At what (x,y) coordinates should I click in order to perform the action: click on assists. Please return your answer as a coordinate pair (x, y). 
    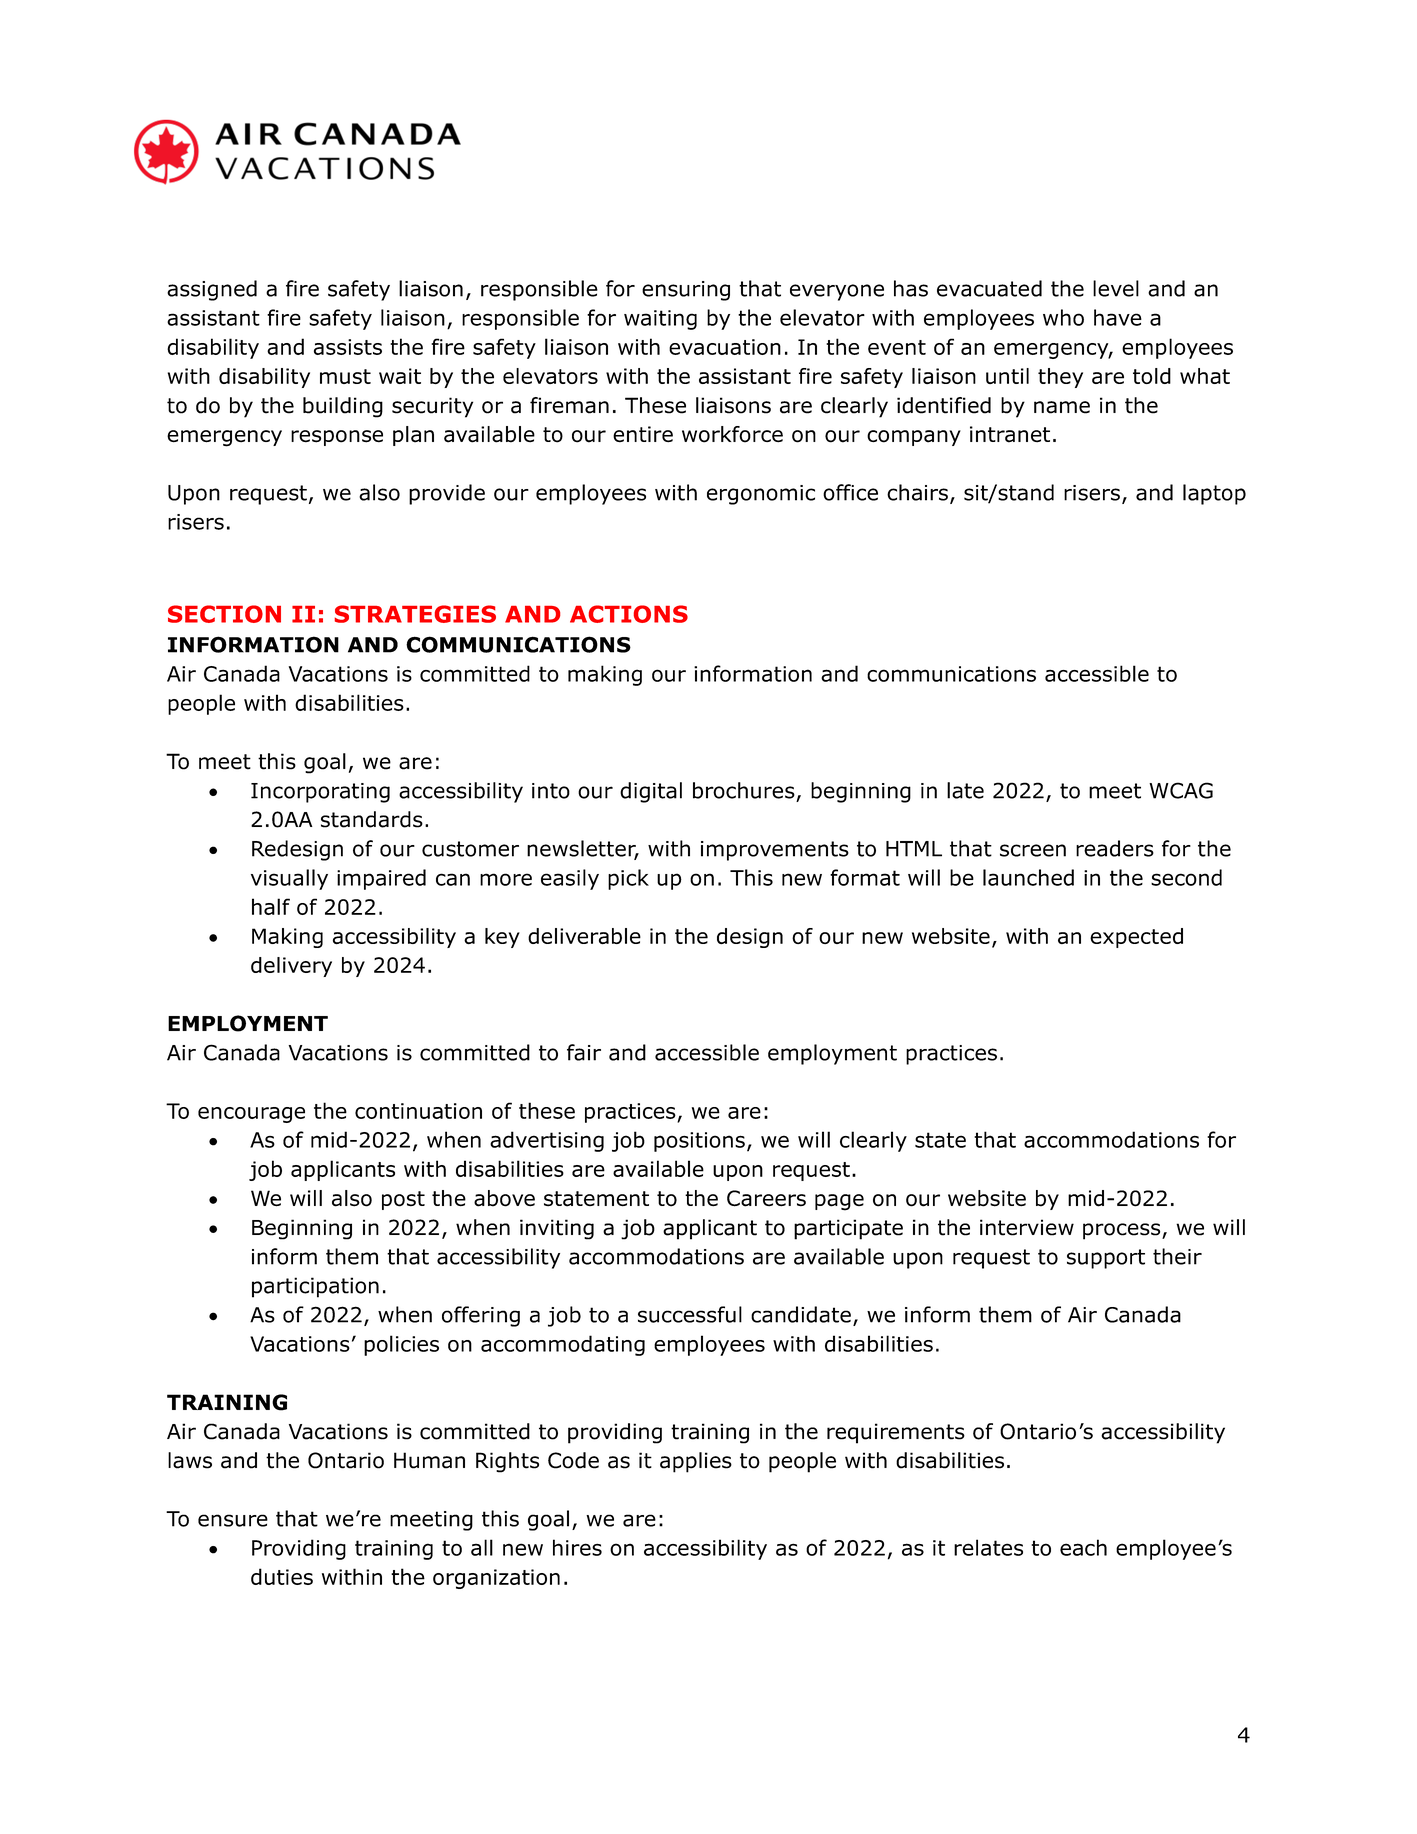
    Looking at the image, I should click on (348, 347).
